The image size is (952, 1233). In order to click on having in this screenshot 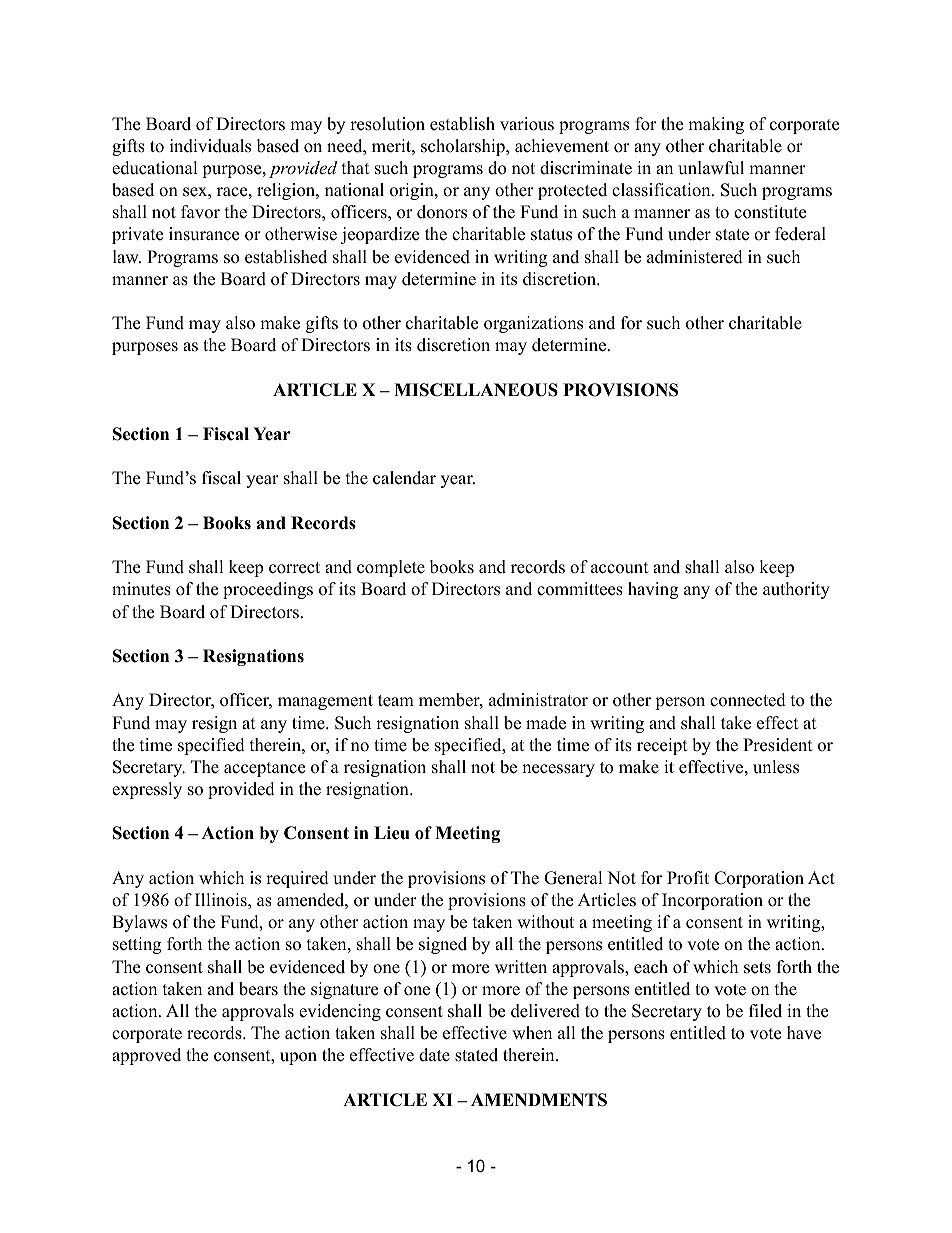, I will do `click(653, 590)`.
